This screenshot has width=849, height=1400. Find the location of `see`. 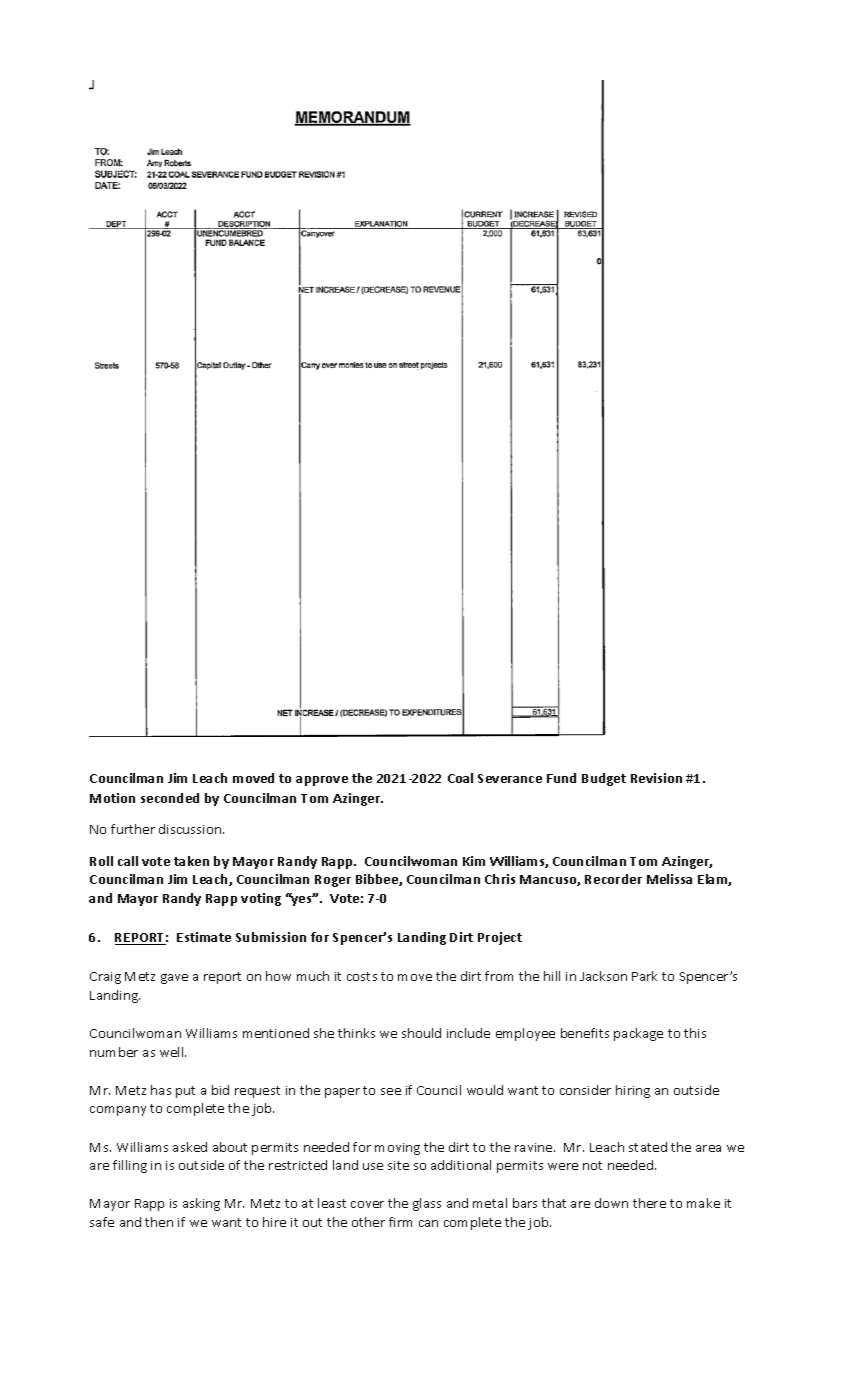

see is located at coordinates (391, 1091).
